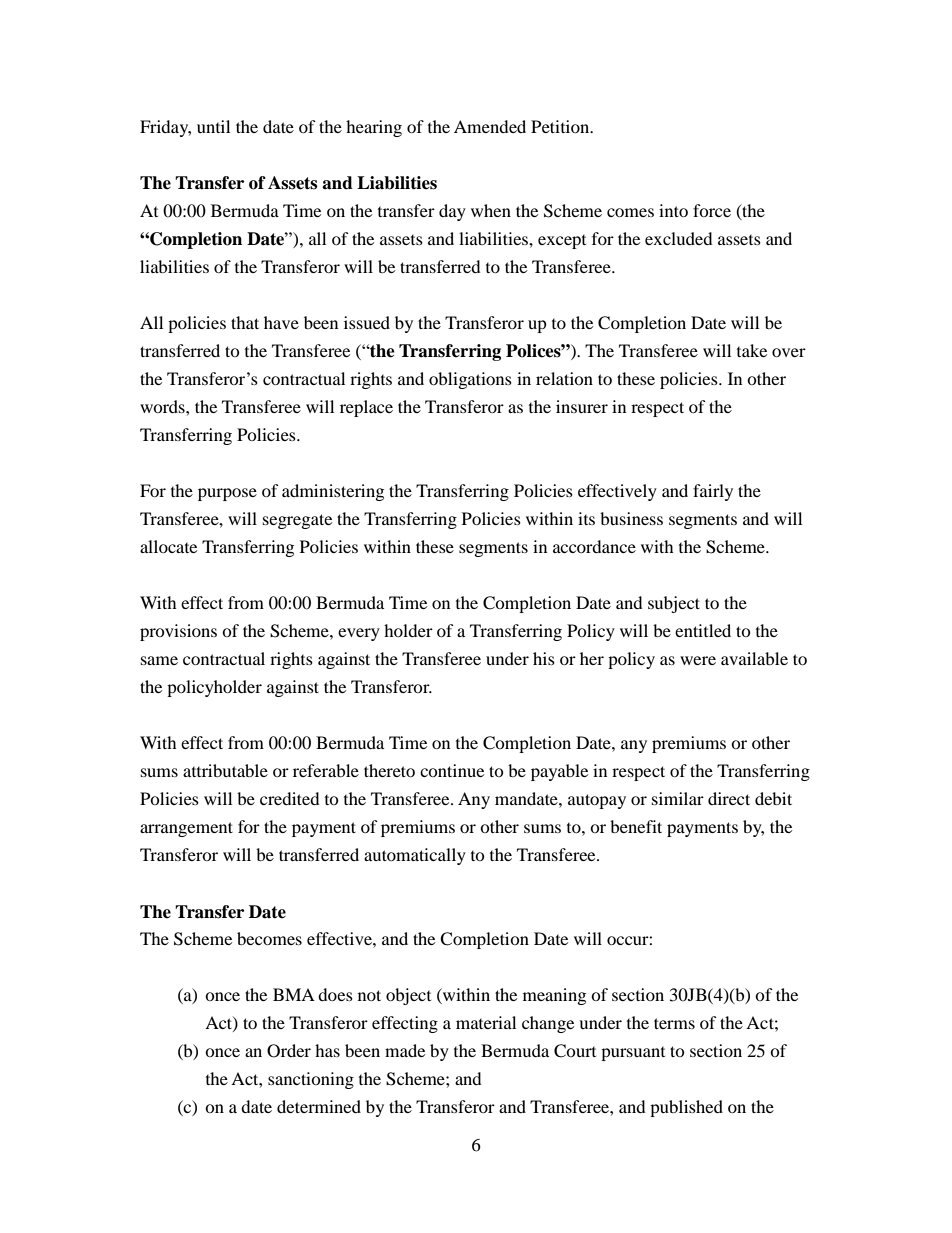 This page has width=952, height=1233. I want to click on entitled, so click(703, 630).
